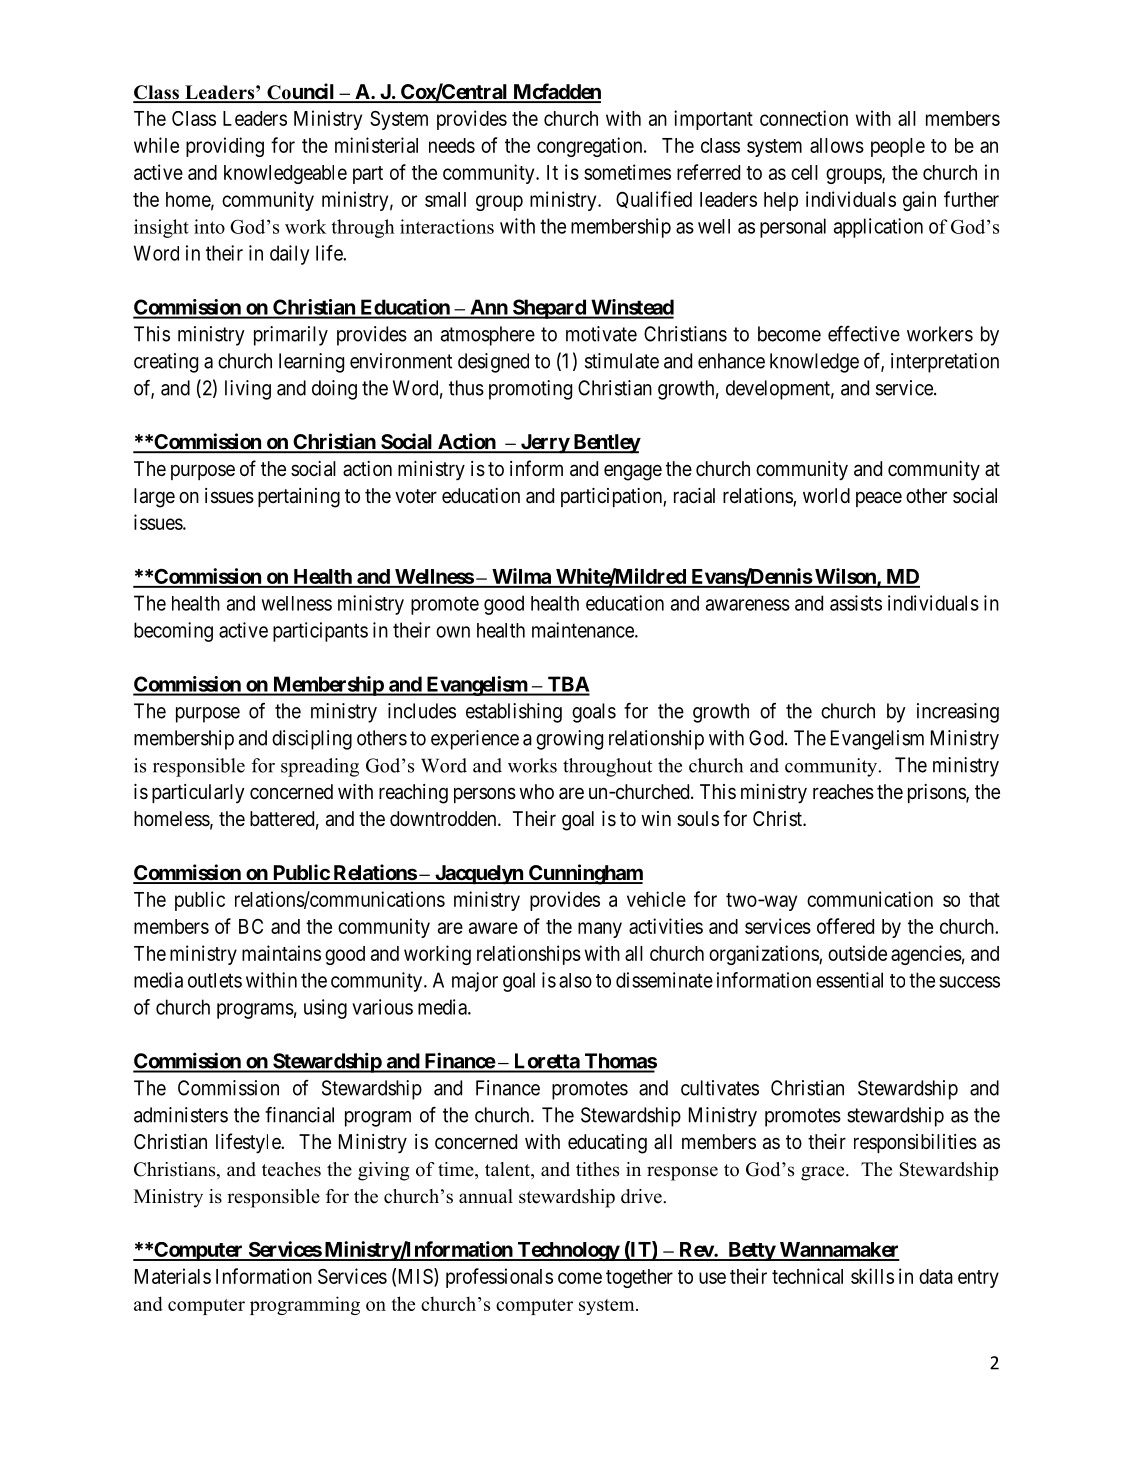  What do you see at coordinates (248, 390) in the page?
I see `living` at bounding box center [248, 390].
